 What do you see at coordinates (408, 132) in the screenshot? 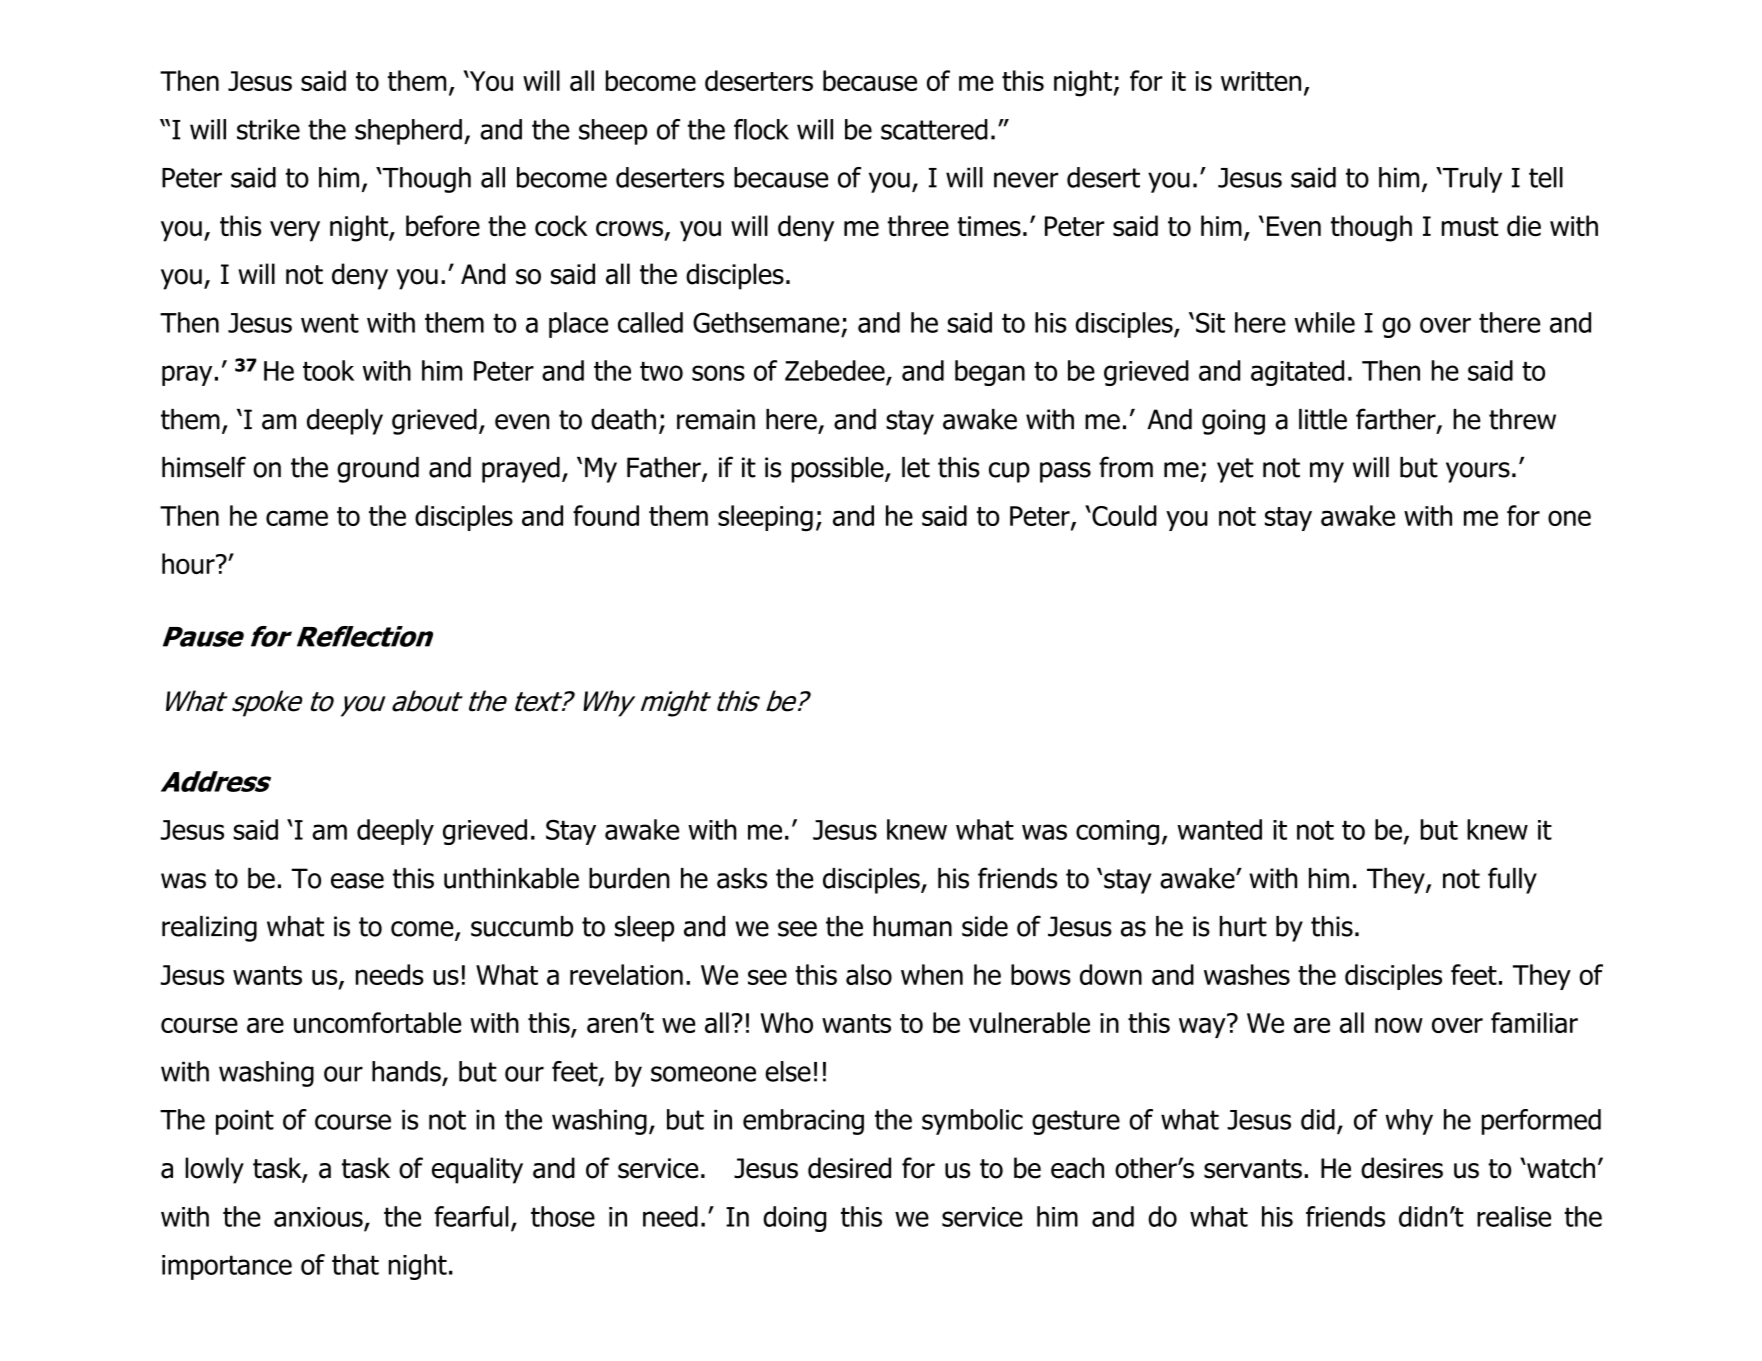
I see `shepherd` at bounding box center [408, 132].
